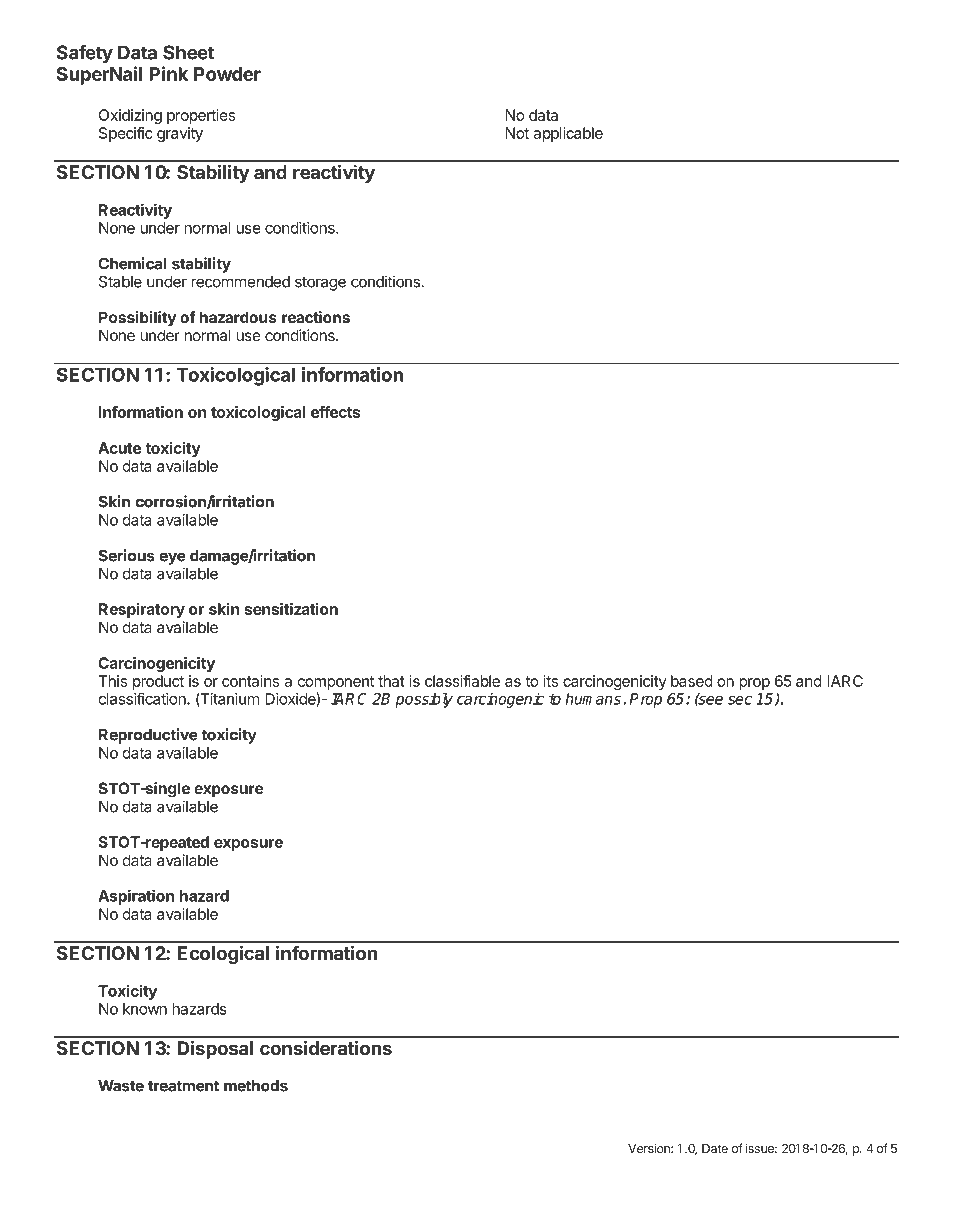 The height and width of the page is (1232, 953). Describe the element at coordinates (692, 681) in the page. I see `based` at that location.
